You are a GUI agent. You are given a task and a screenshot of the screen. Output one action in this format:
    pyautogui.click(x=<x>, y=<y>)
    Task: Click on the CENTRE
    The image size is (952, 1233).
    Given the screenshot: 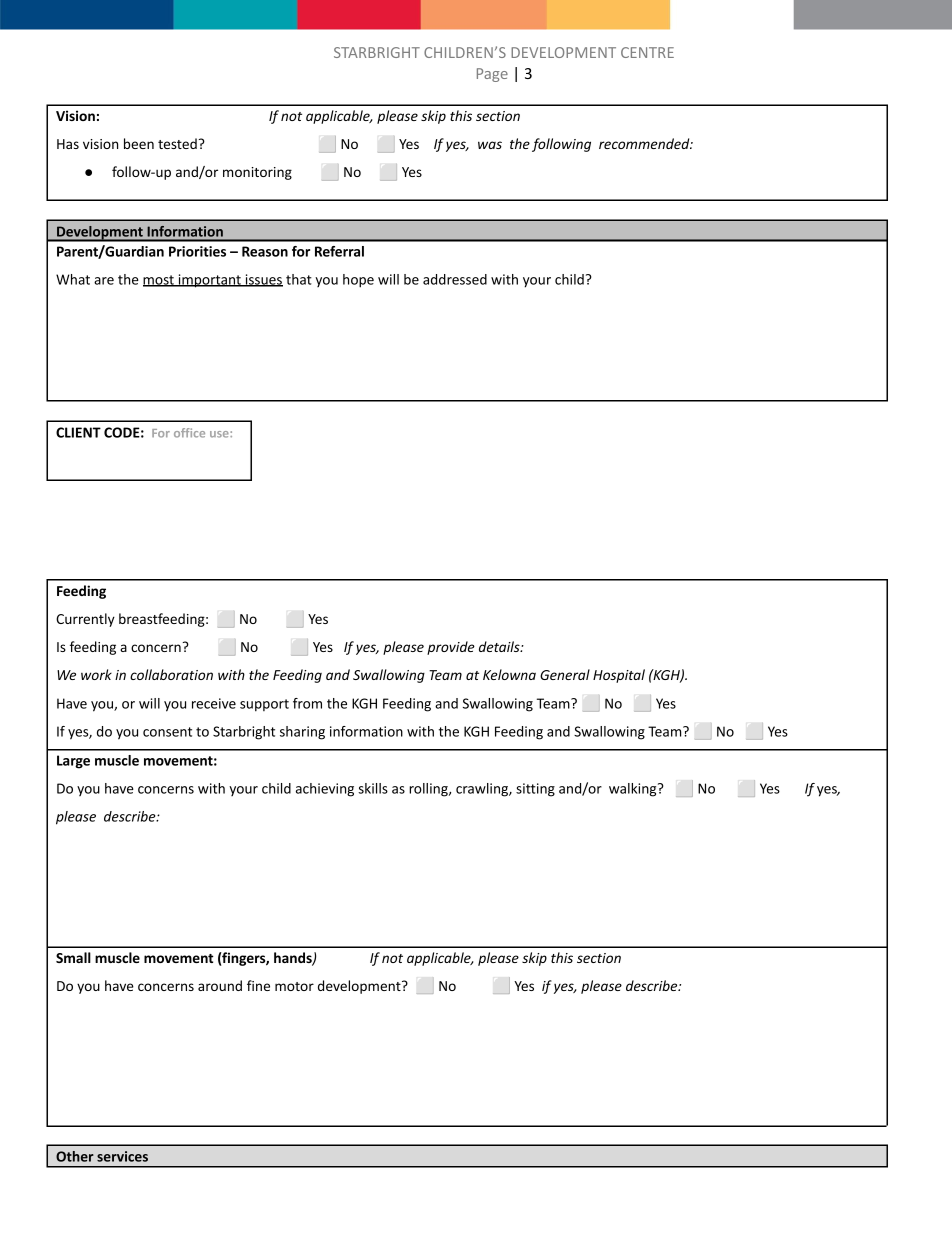 What is the action you would take?
    pyautogui.click(x=647, y=52)
